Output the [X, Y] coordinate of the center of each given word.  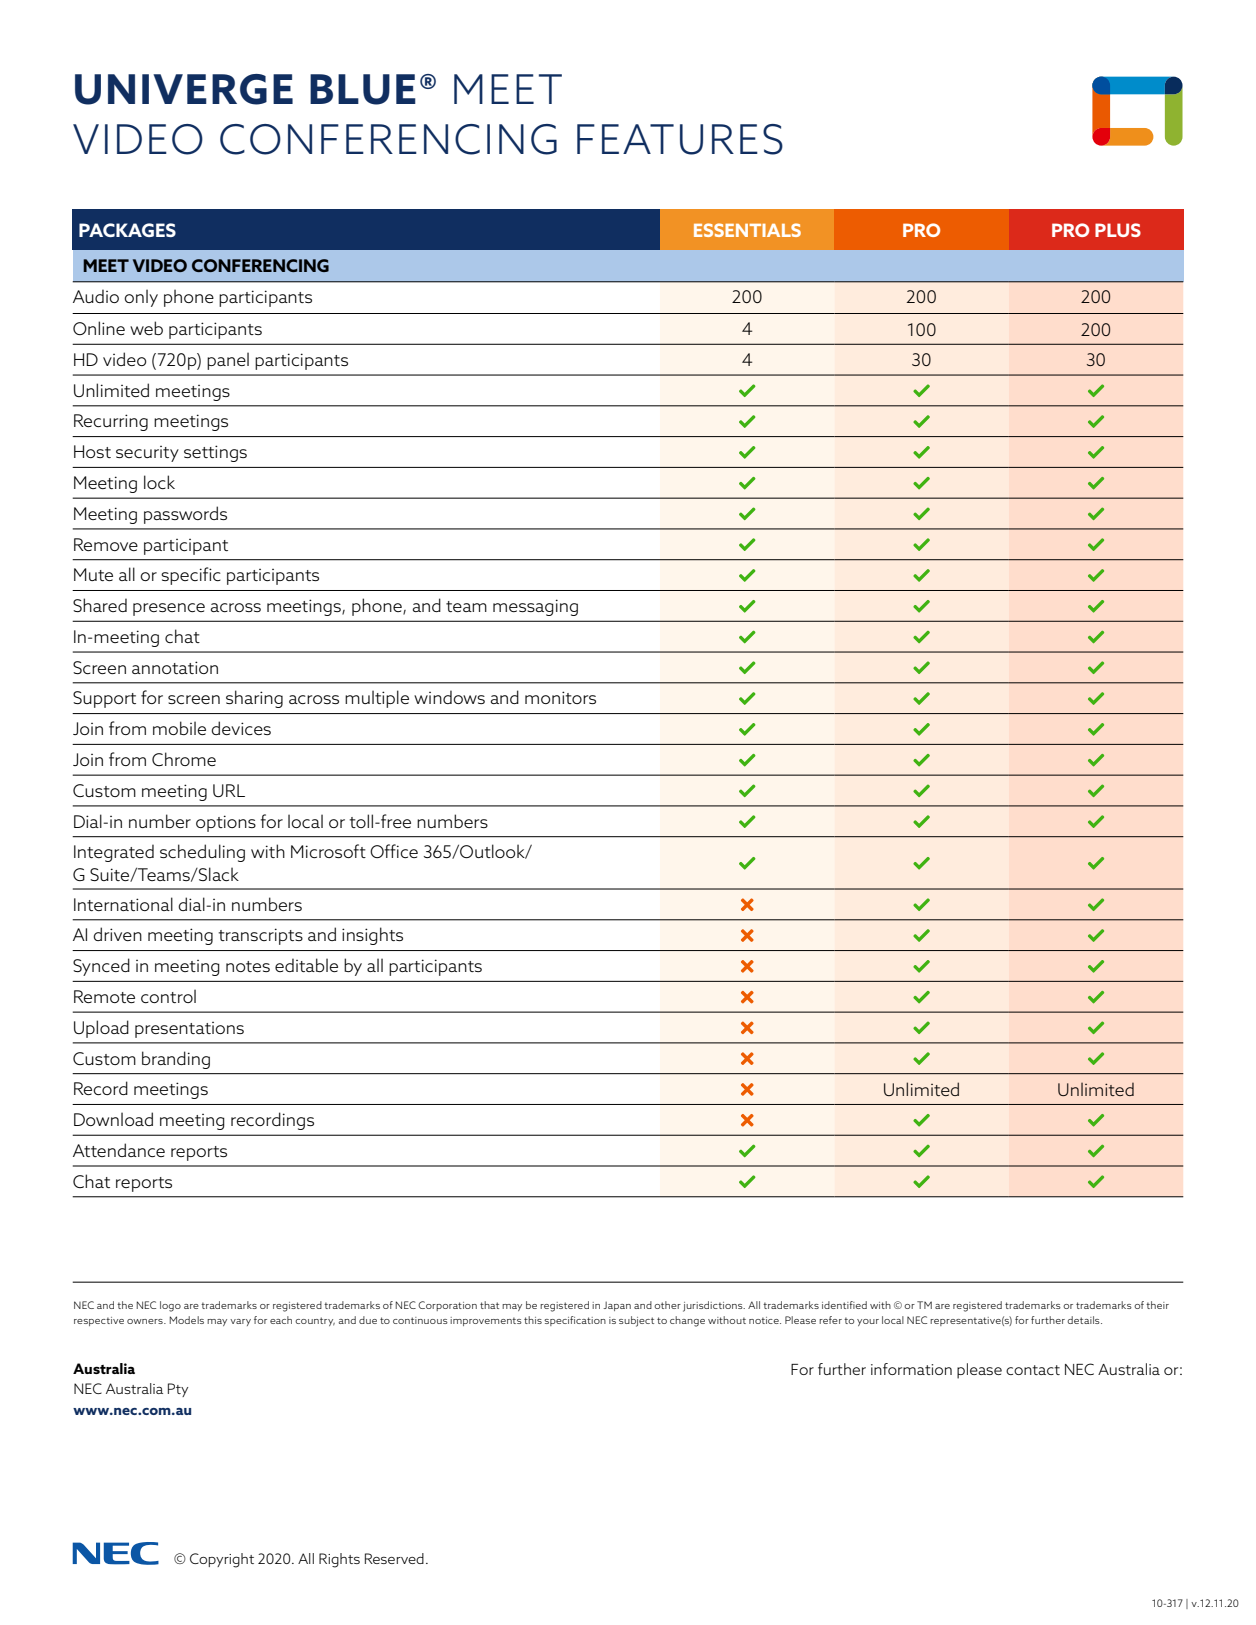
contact [1033, 1370]
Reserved [394, 1558]
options [226, 823]
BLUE [363, 89]
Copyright [222, 1560]
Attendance [119, 1150]
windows [449, 697]
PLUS [1118, 230]
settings [215, 453]
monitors [560, 697]
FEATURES [680, 139]
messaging [535, 607]
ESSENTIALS [747, 230]
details [1084, 1320]
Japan [617, 1306]
